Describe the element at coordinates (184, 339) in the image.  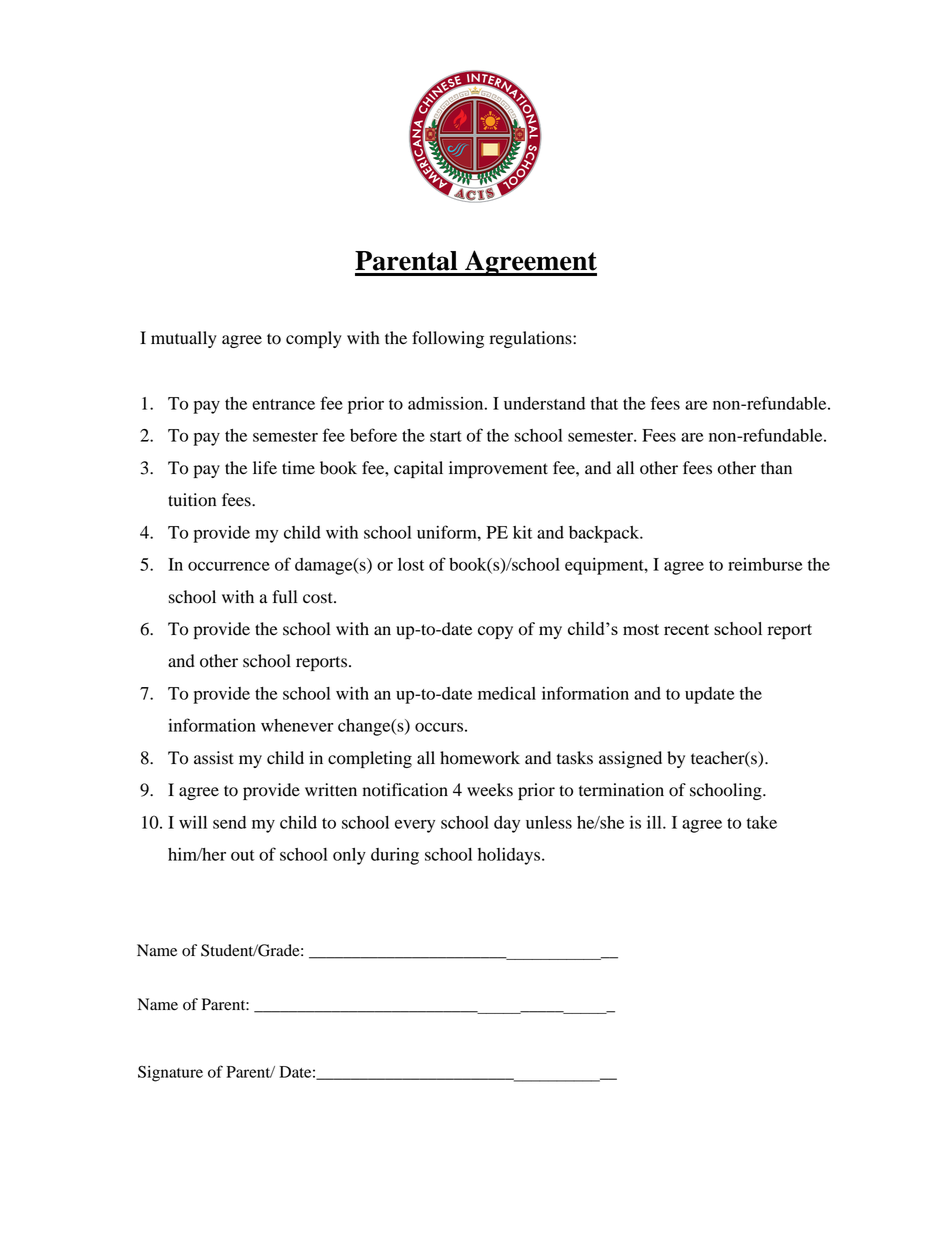
I see `mutually` at that location.
